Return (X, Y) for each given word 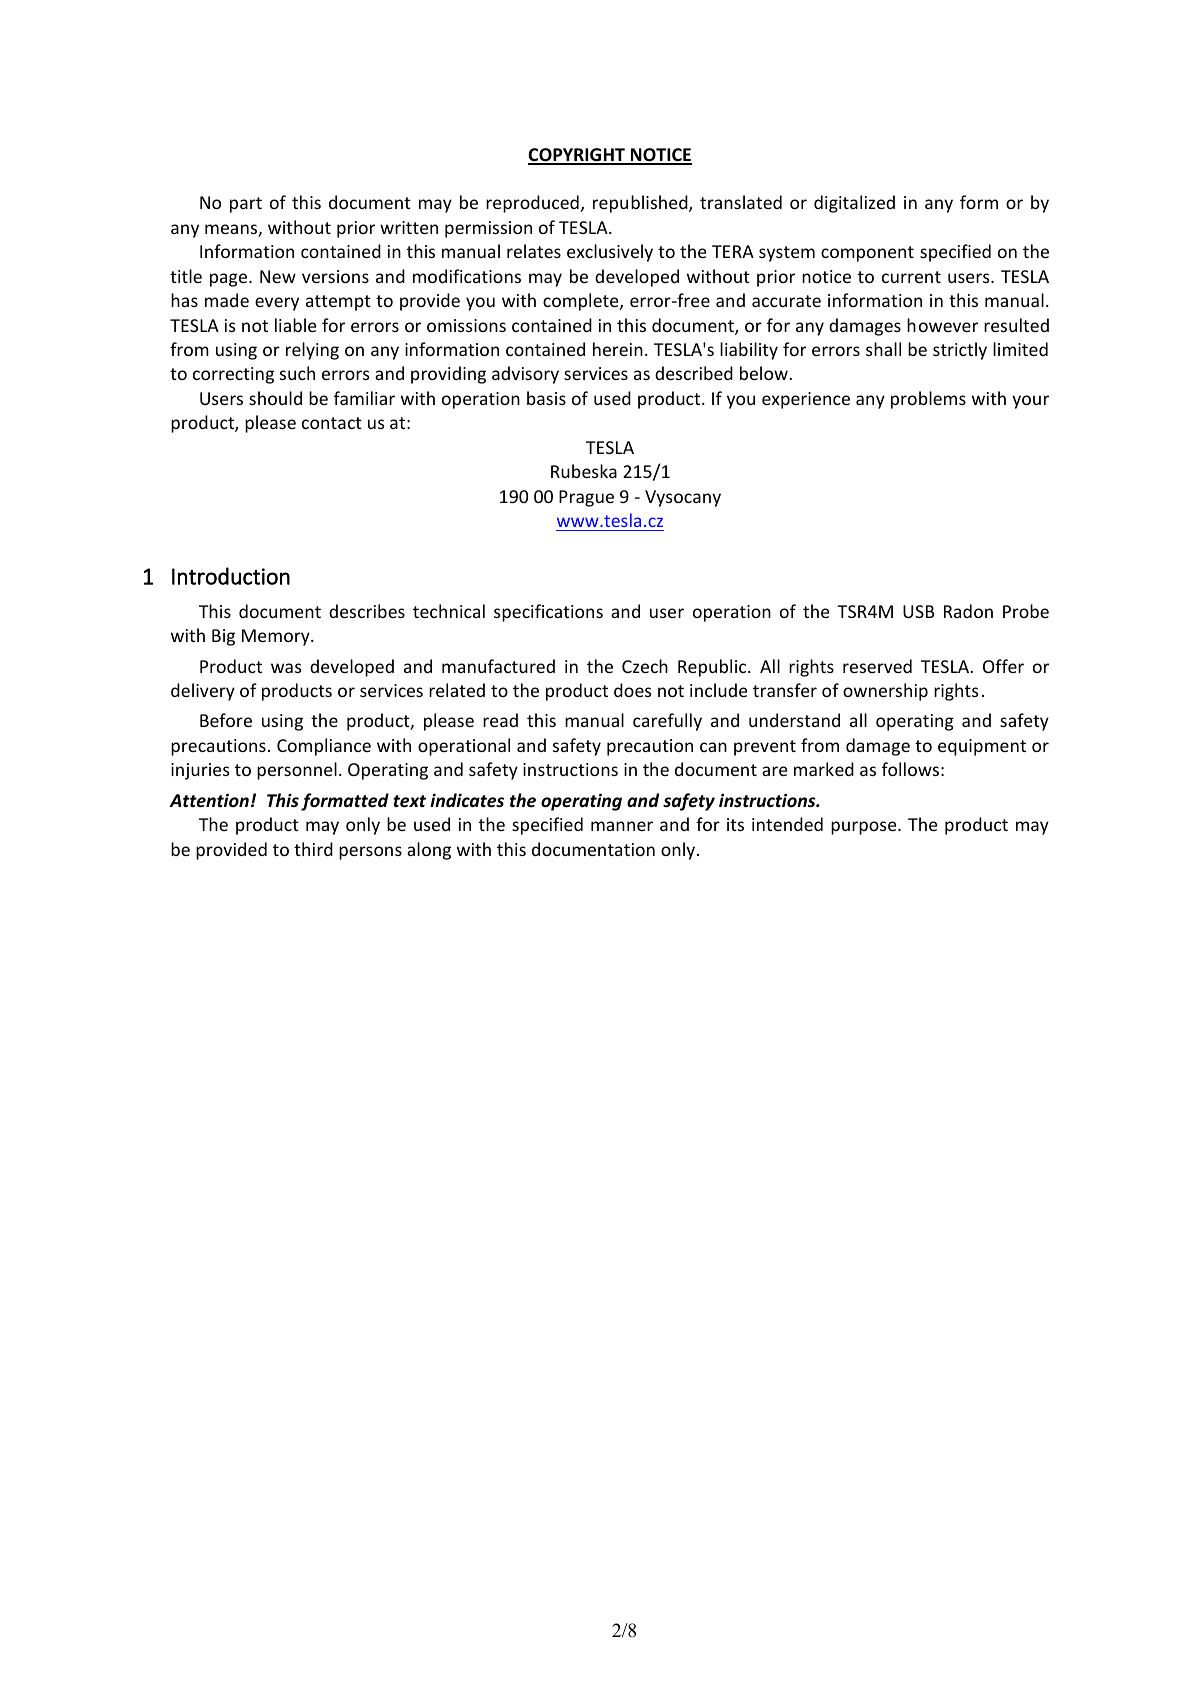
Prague (586, 498)
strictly (960, 351)
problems (928, 400)
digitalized (854, 204)
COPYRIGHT (577, 156)
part (246, 205)
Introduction (231, 576)
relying (312, 351)
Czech (645, 666)
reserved (877, 666)
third (313, 849)
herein (618, 349)
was (286, 668)
